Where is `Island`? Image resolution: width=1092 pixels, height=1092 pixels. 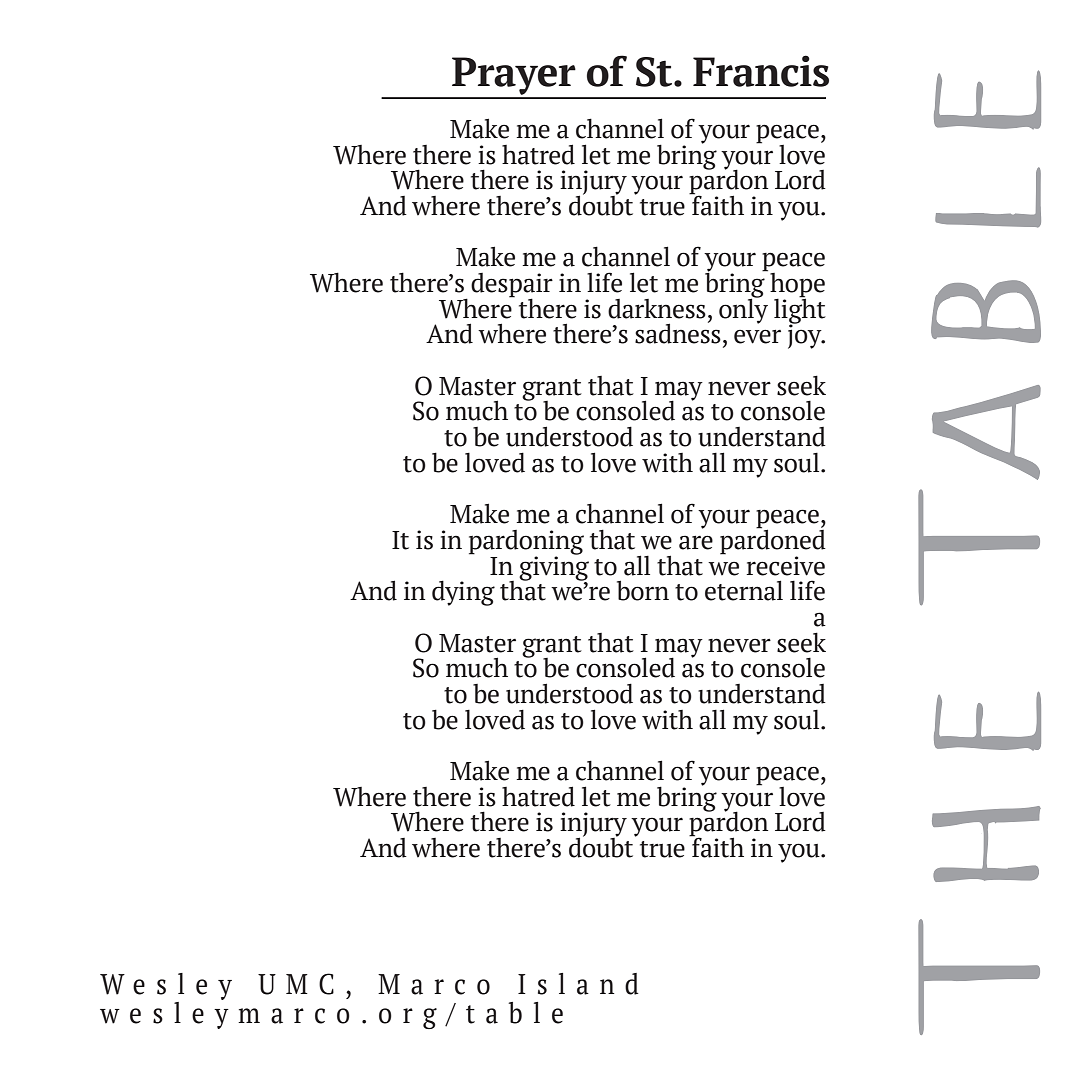
Island is located at coordinates (578, 984).
